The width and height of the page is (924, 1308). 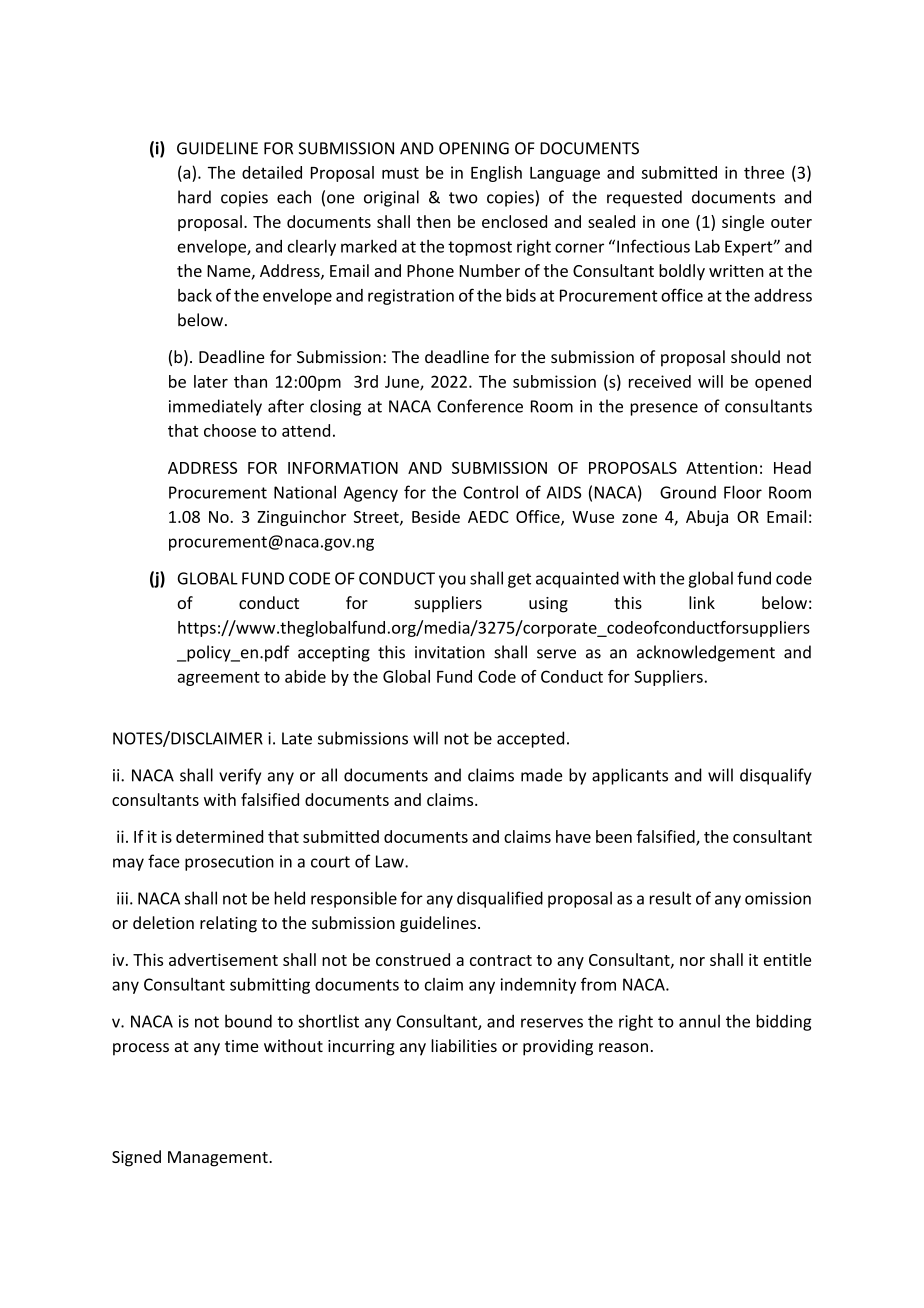 What do you see at coordinates (764, 172) in the page?
I see `three` at bounding box center [764, 172].
